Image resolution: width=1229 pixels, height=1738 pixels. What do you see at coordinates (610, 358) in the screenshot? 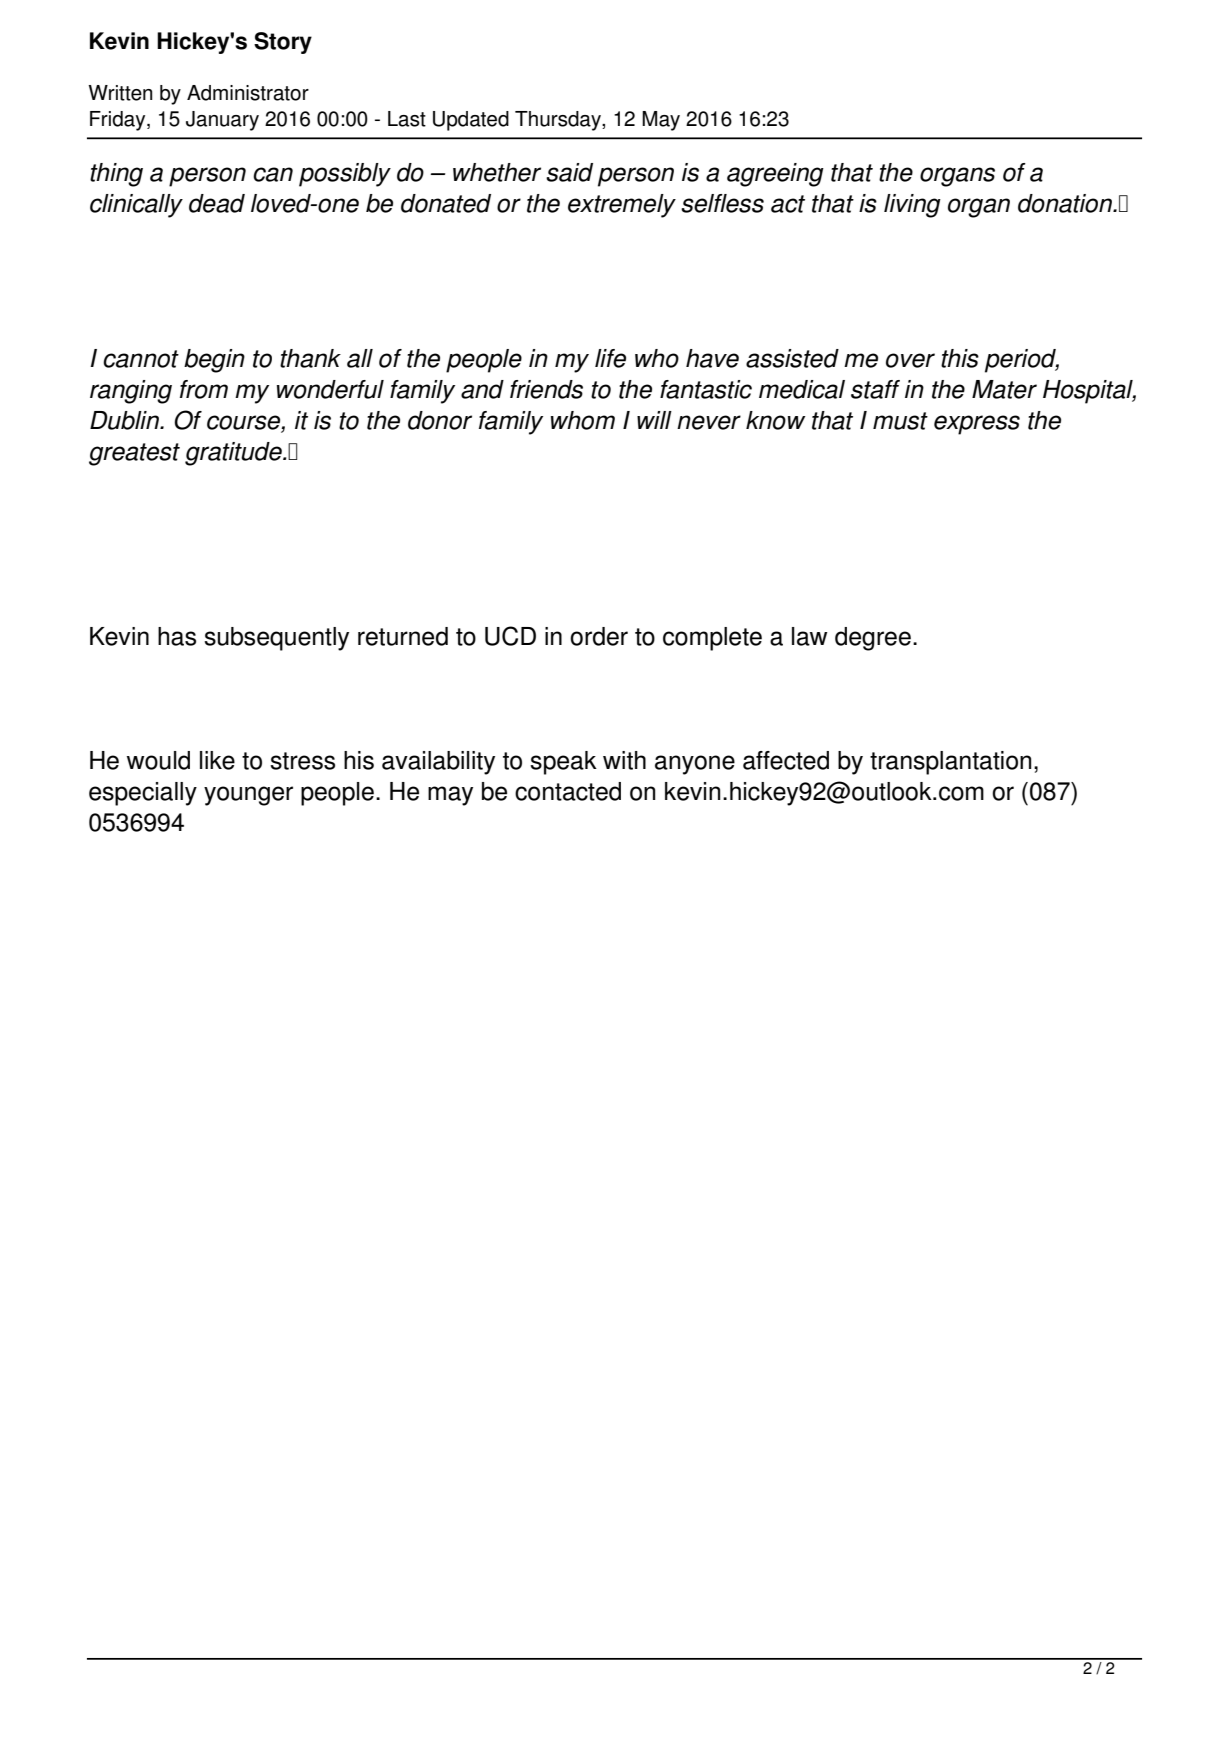
I see `life` at bounding box center [610, 358].
